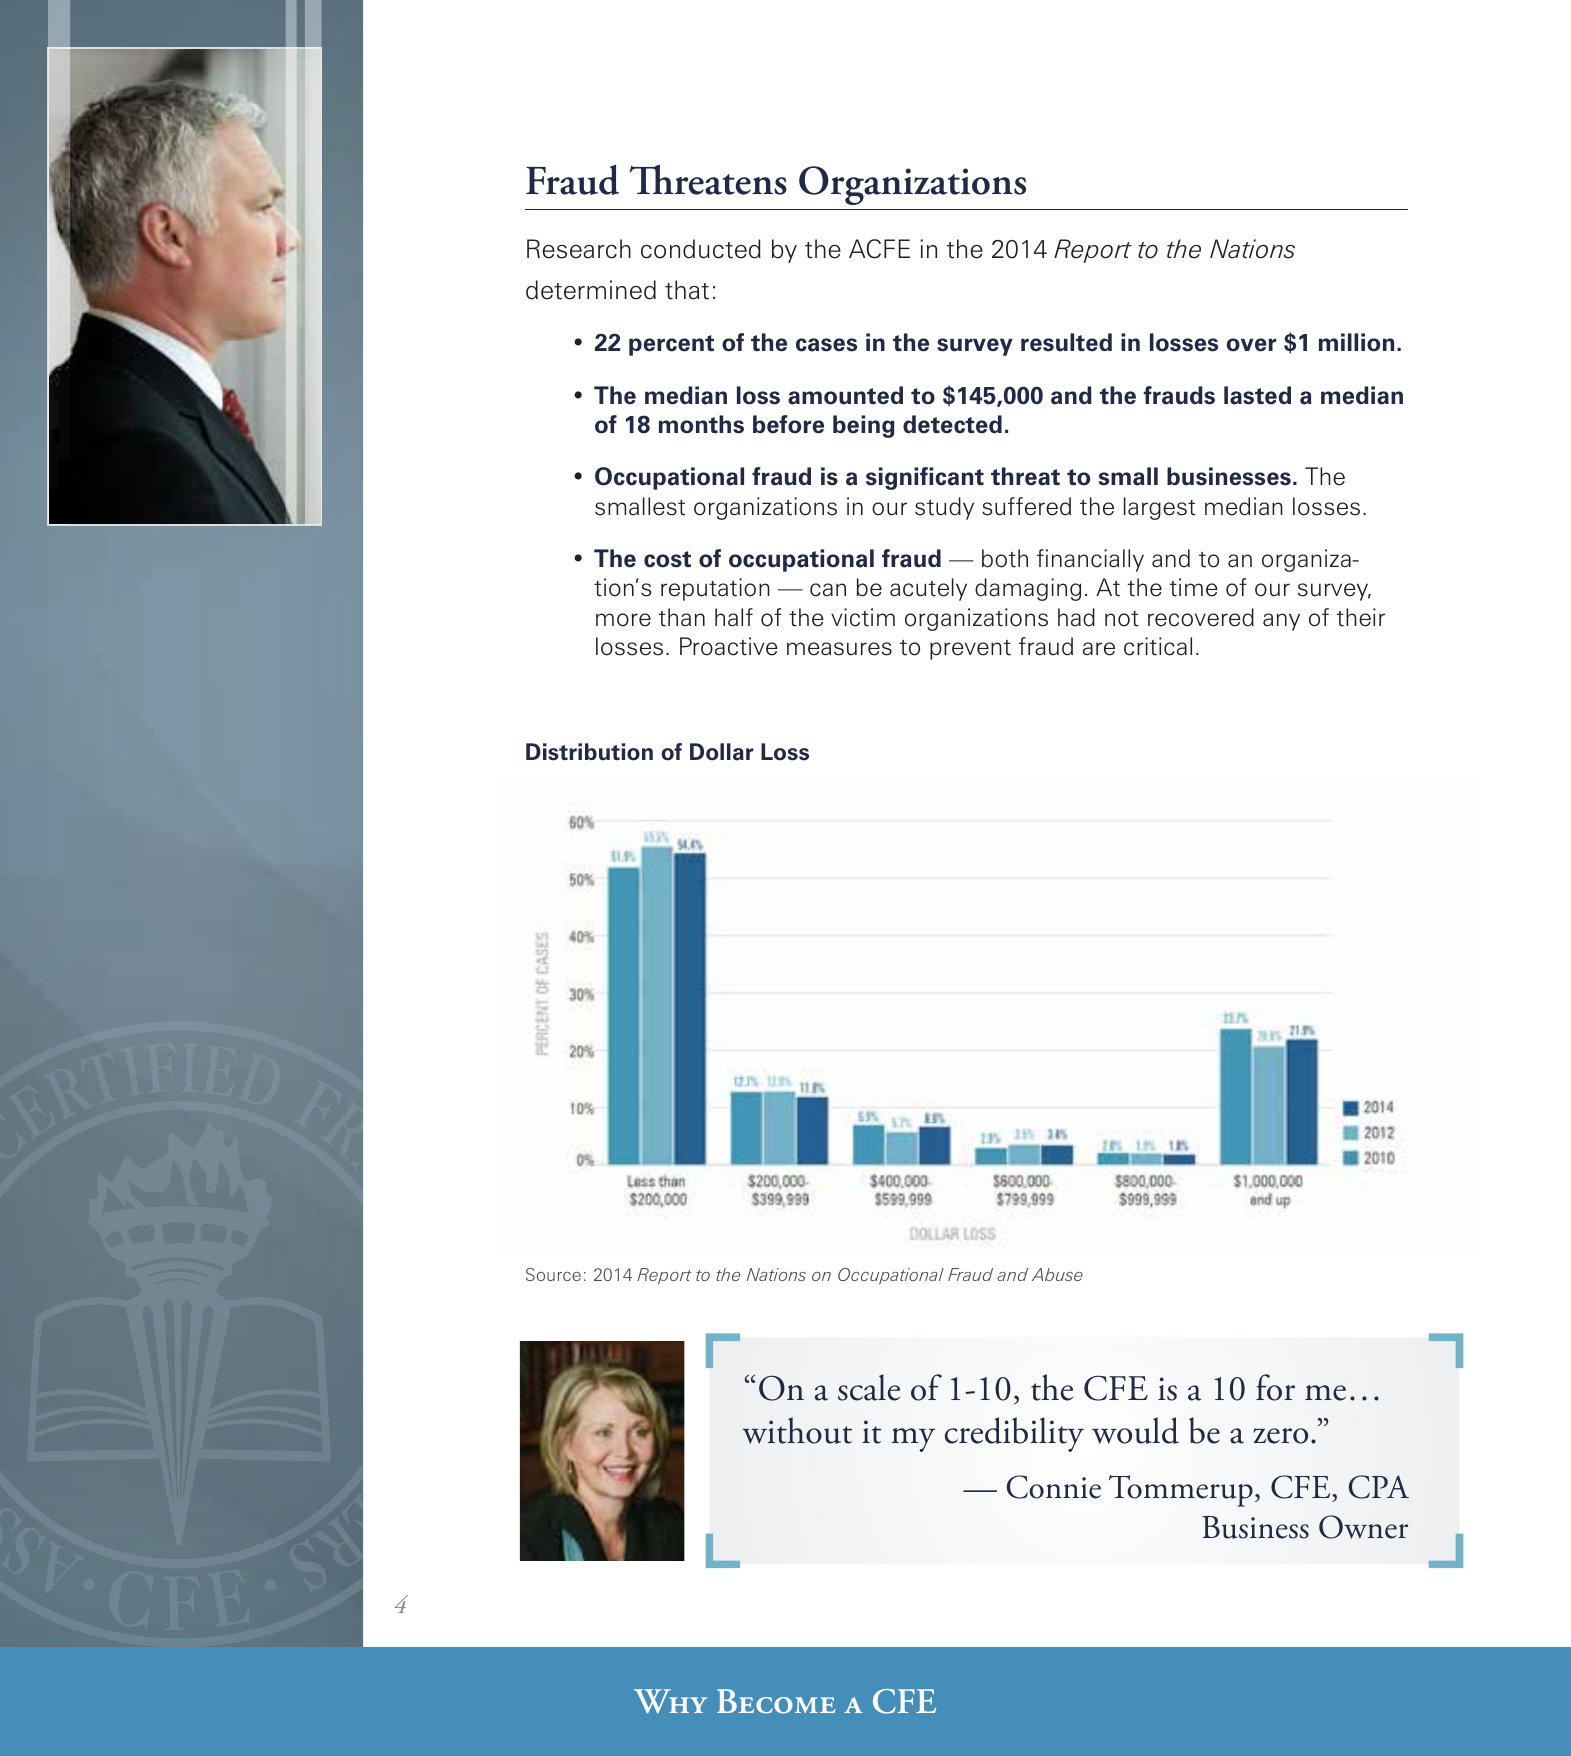  What do you see at coordinates (1281, 622) in the screenshot?
I see `any` at bounding box center [1281, 622].
